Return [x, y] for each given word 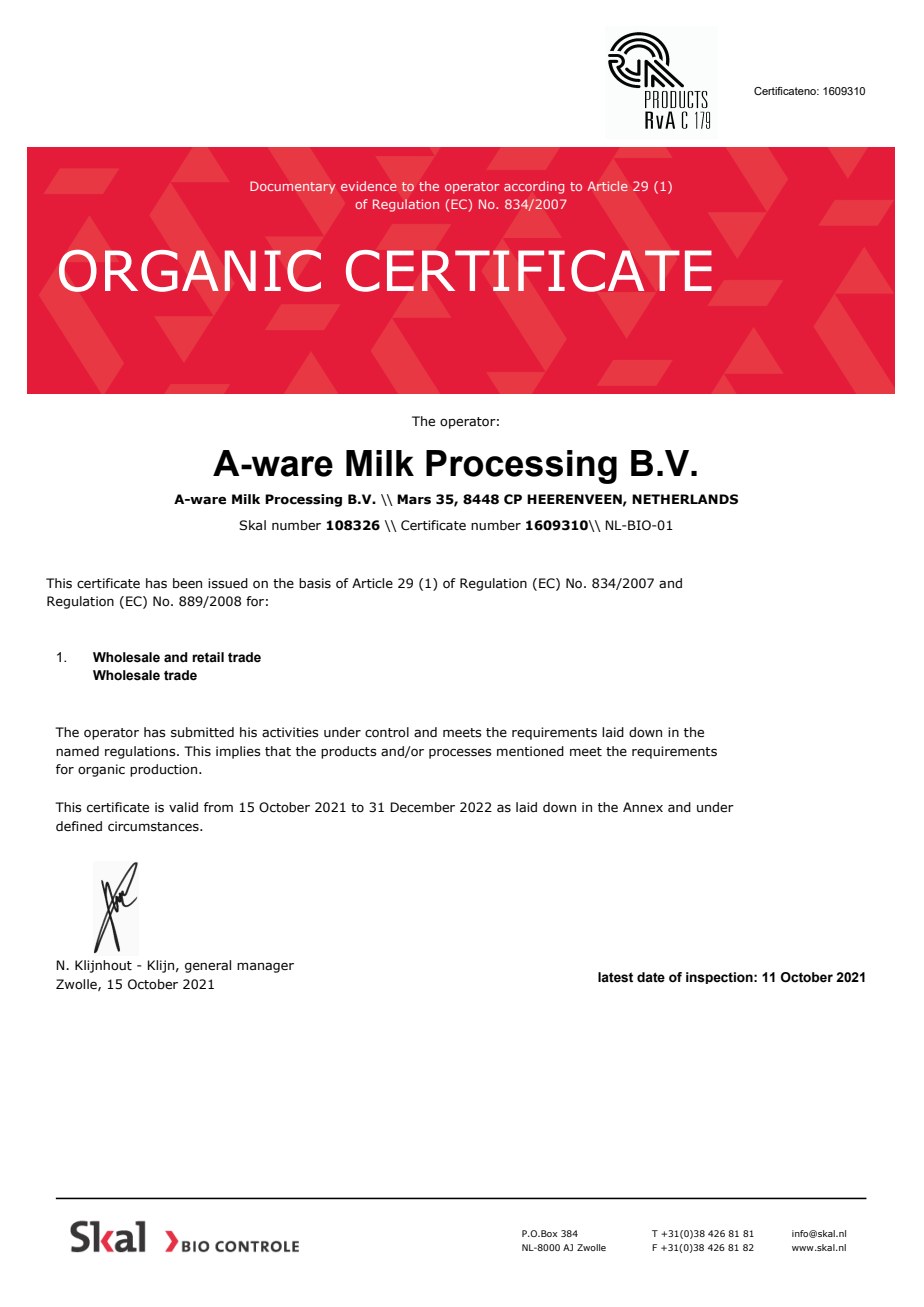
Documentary [293, 187]
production [165, 770]
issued [228, 583]
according [534, 187]
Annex [643, 807]
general [208, 966]
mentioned [530, 751]
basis [315, 583]
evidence [369, 186]
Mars [414, 499]
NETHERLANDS [685, 499]
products [349, 752]
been [187, 583]
